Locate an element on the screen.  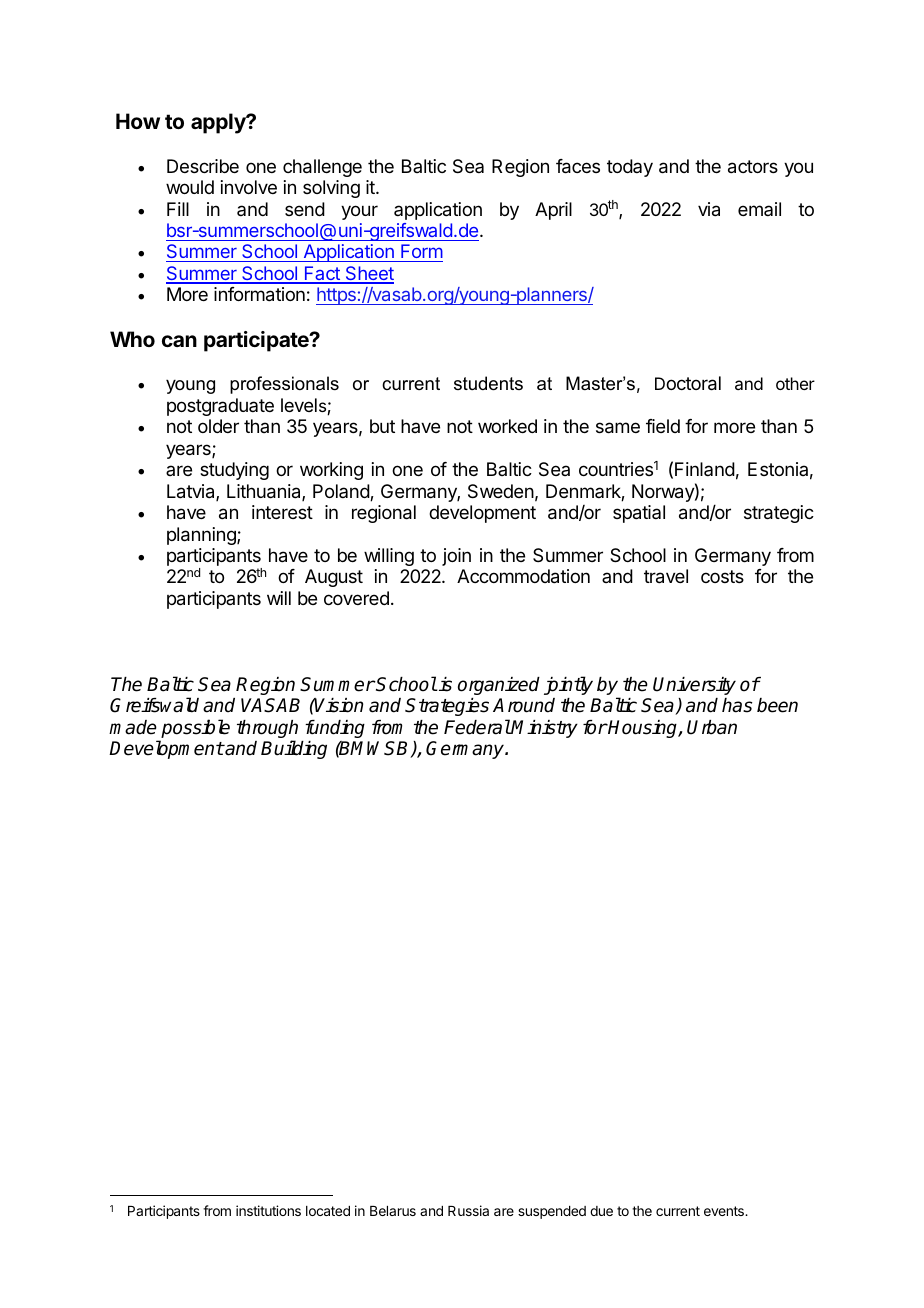
actors is located at coordinates (753, 167).
